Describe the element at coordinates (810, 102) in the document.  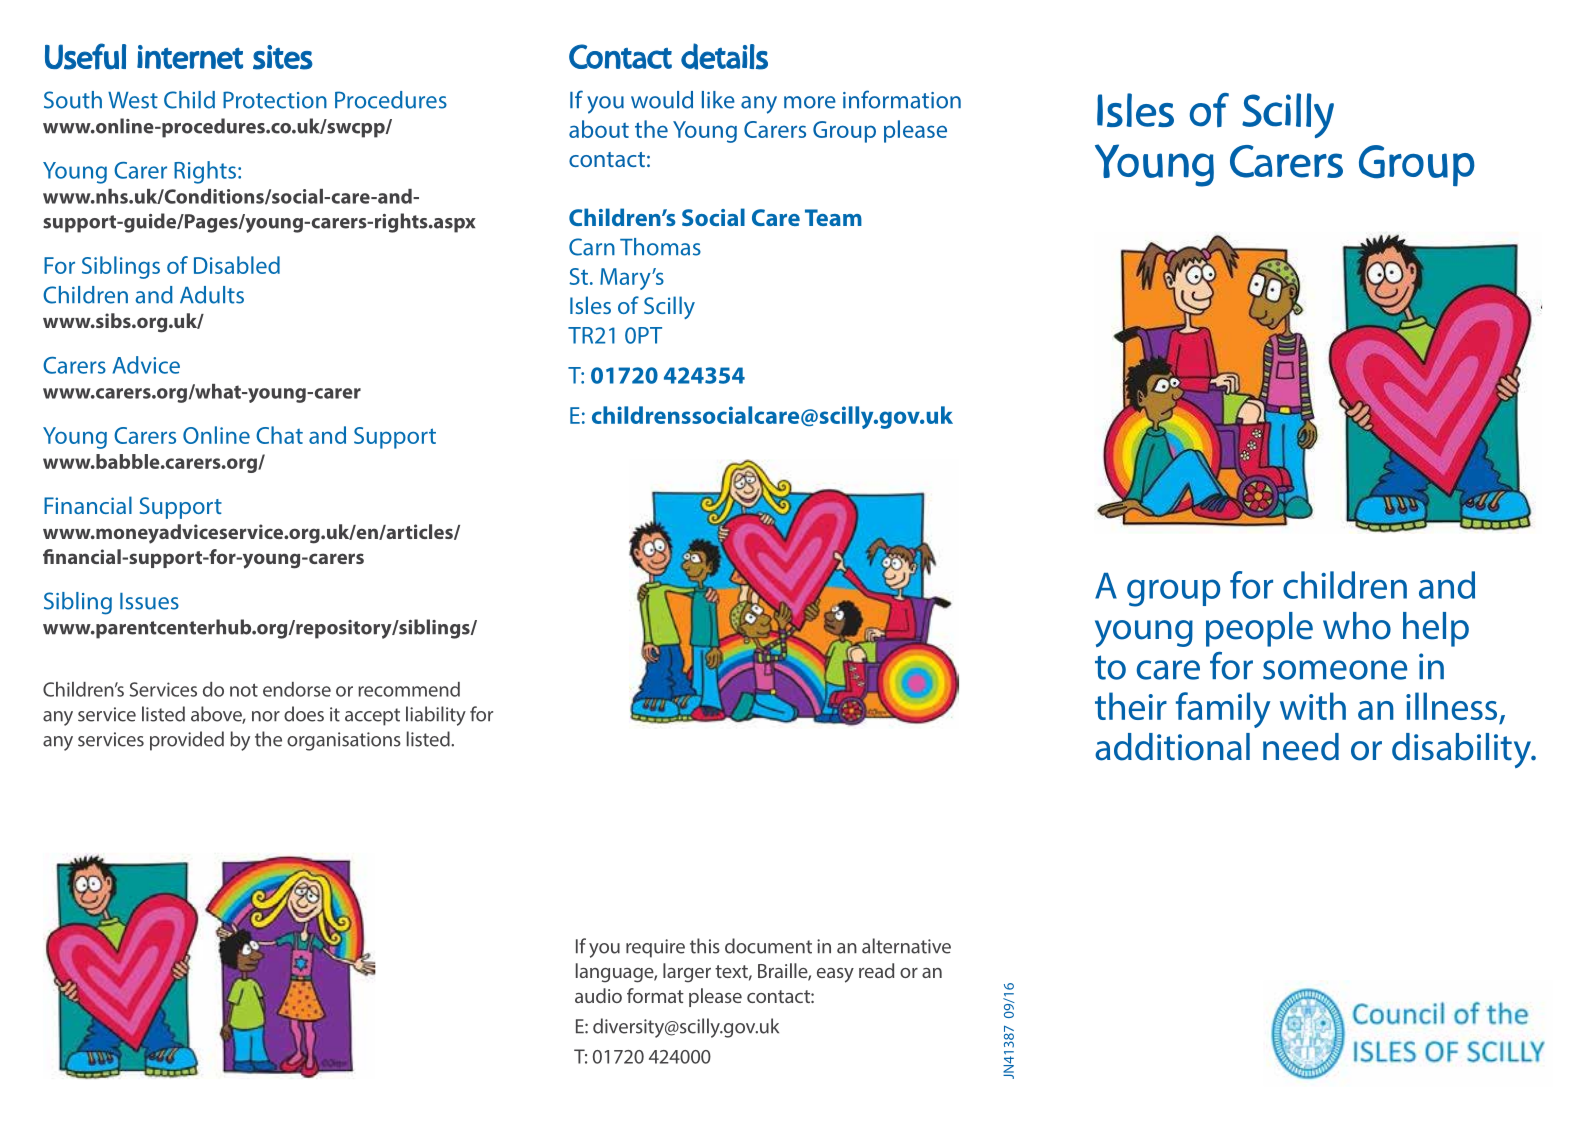
I see `more` at that location.
